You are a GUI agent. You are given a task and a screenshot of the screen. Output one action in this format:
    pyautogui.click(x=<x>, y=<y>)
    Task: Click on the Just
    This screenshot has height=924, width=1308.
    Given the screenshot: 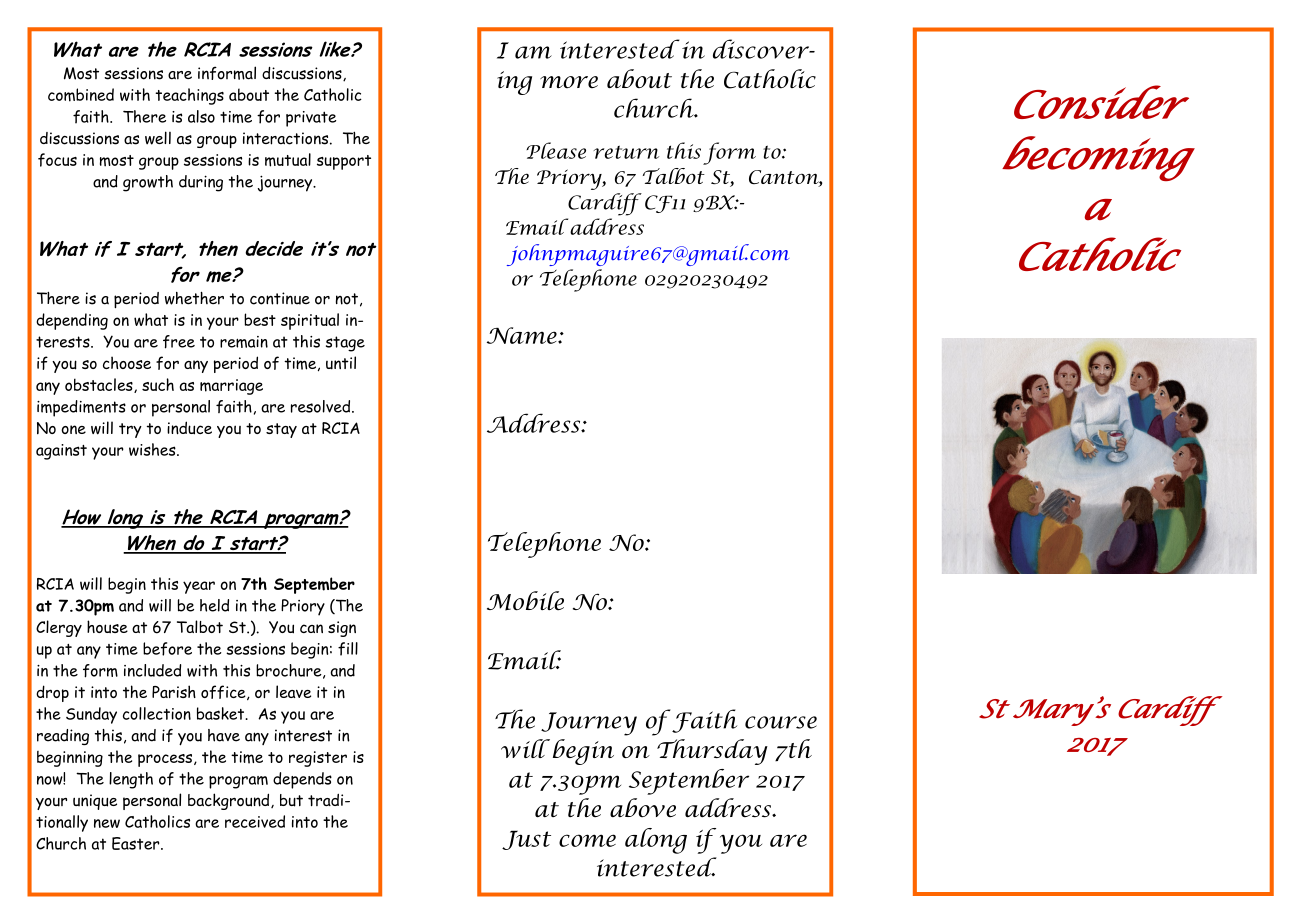 What is the action you would take?
    pyautogui.click(x=526, y=840)
